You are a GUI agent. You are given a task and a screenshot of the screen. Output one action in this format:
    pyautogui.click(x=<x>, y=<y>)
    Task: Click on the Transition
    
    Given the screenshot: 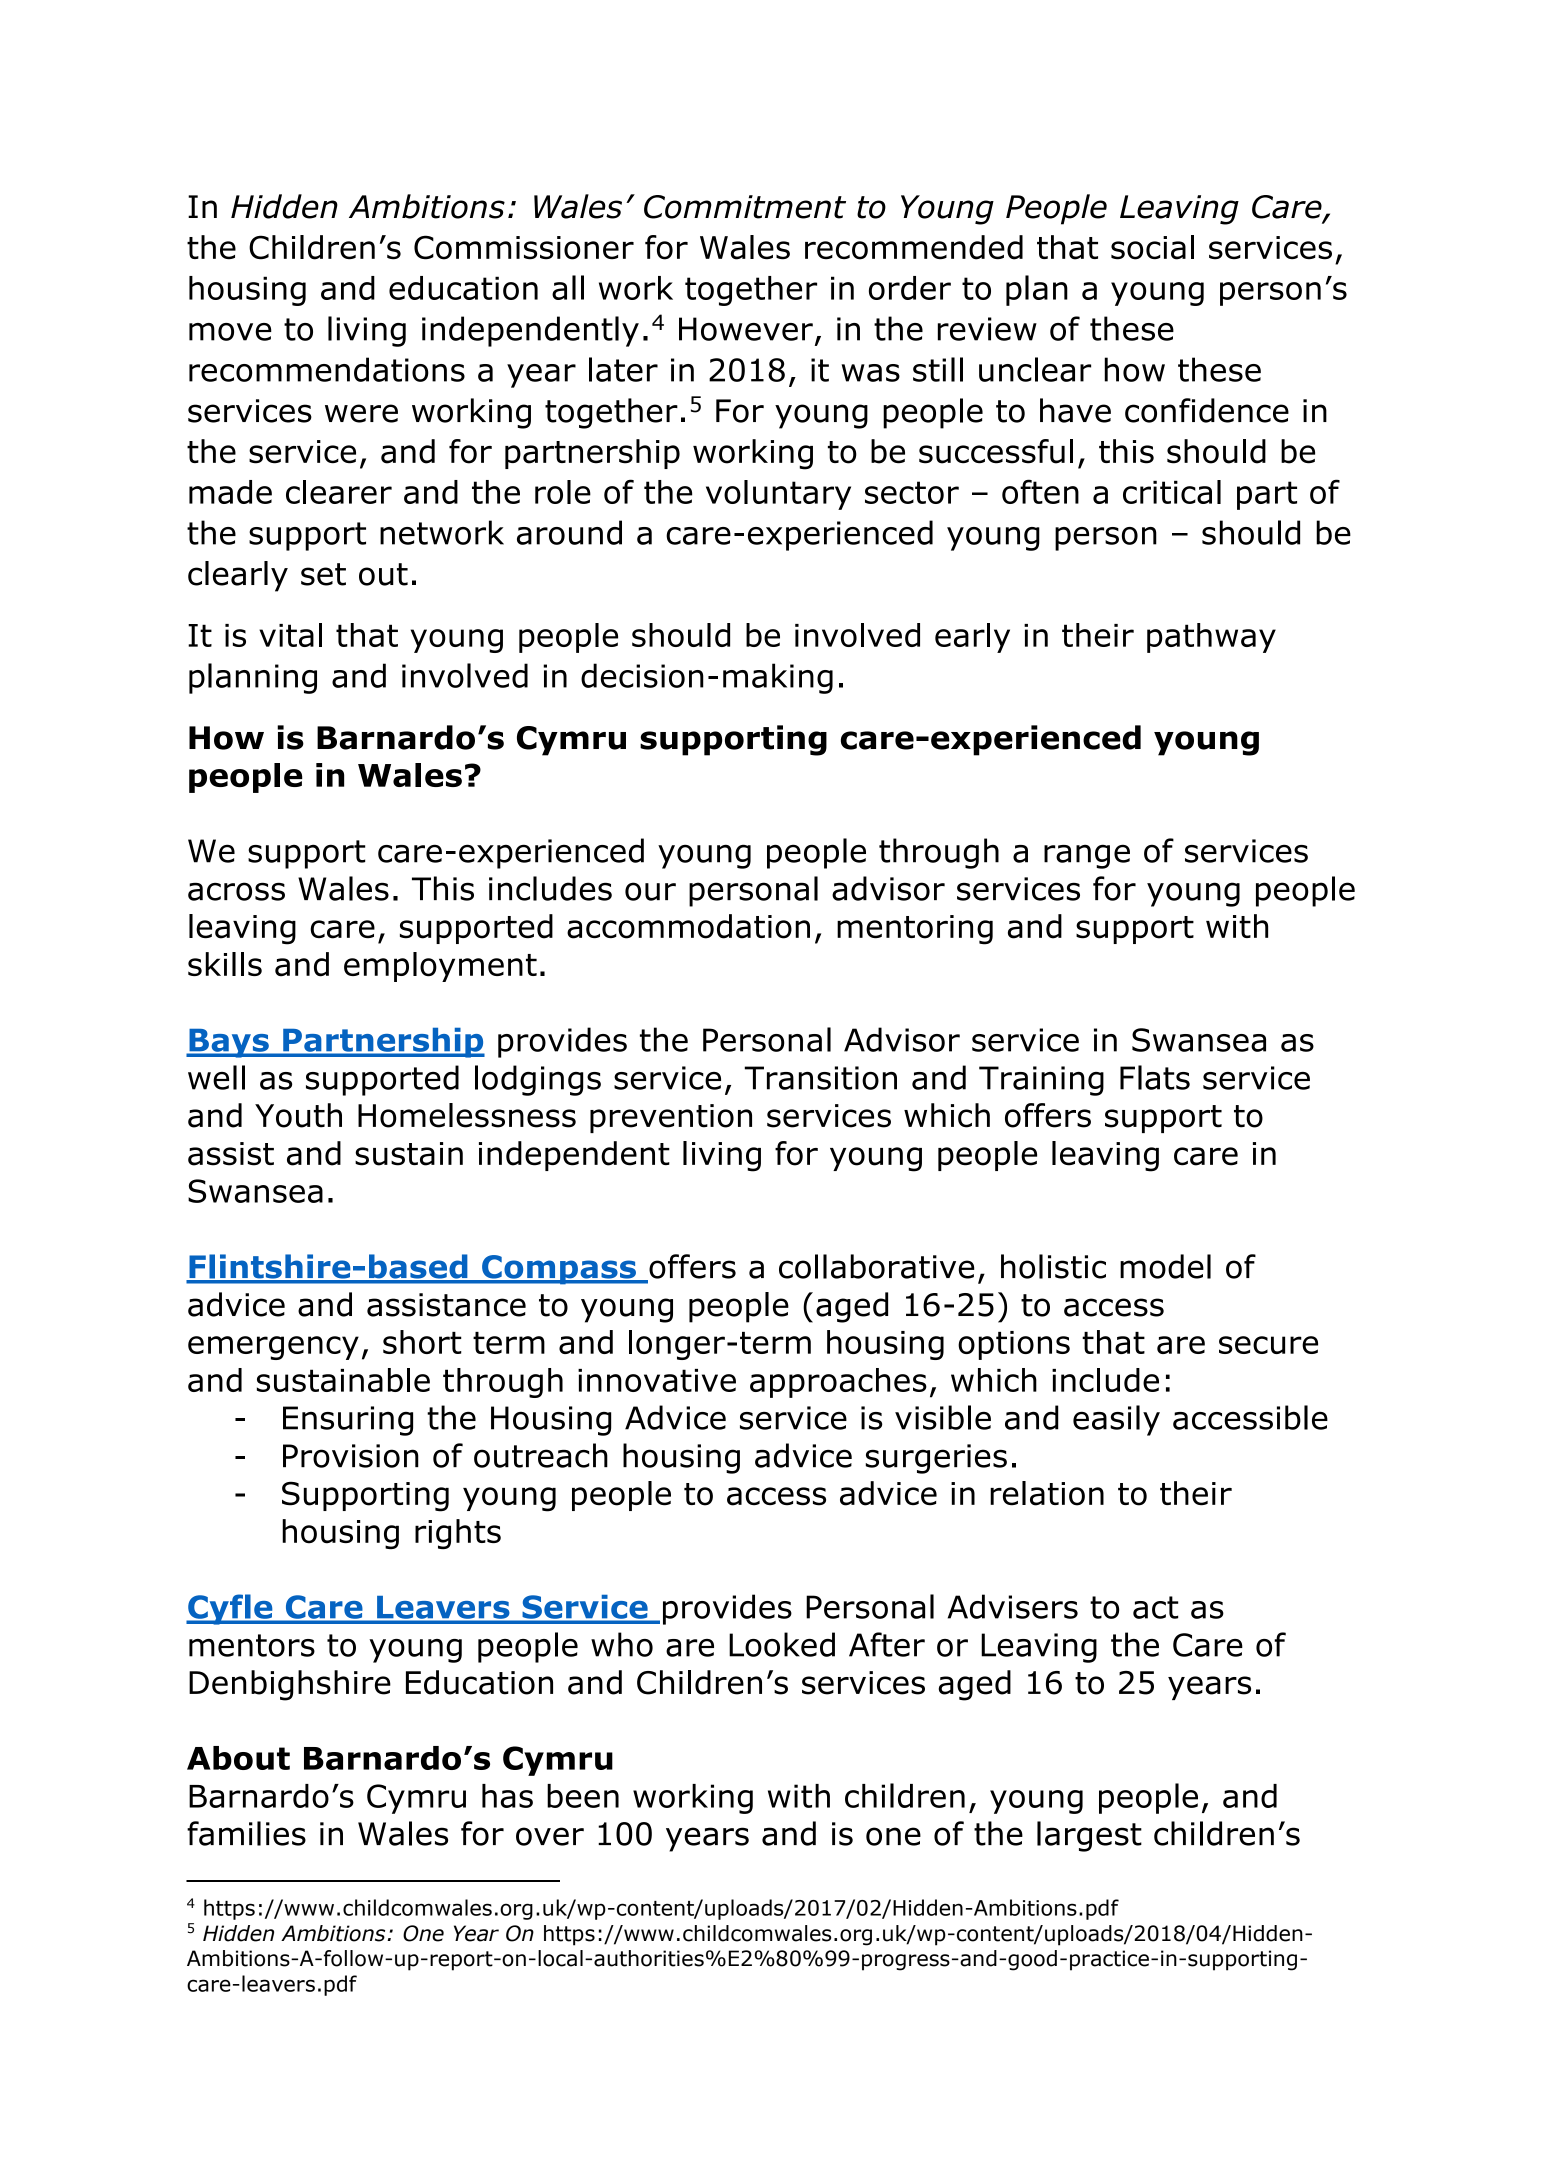 What is the action you would take?
    pyautogui.click(x=820, y=1078)
